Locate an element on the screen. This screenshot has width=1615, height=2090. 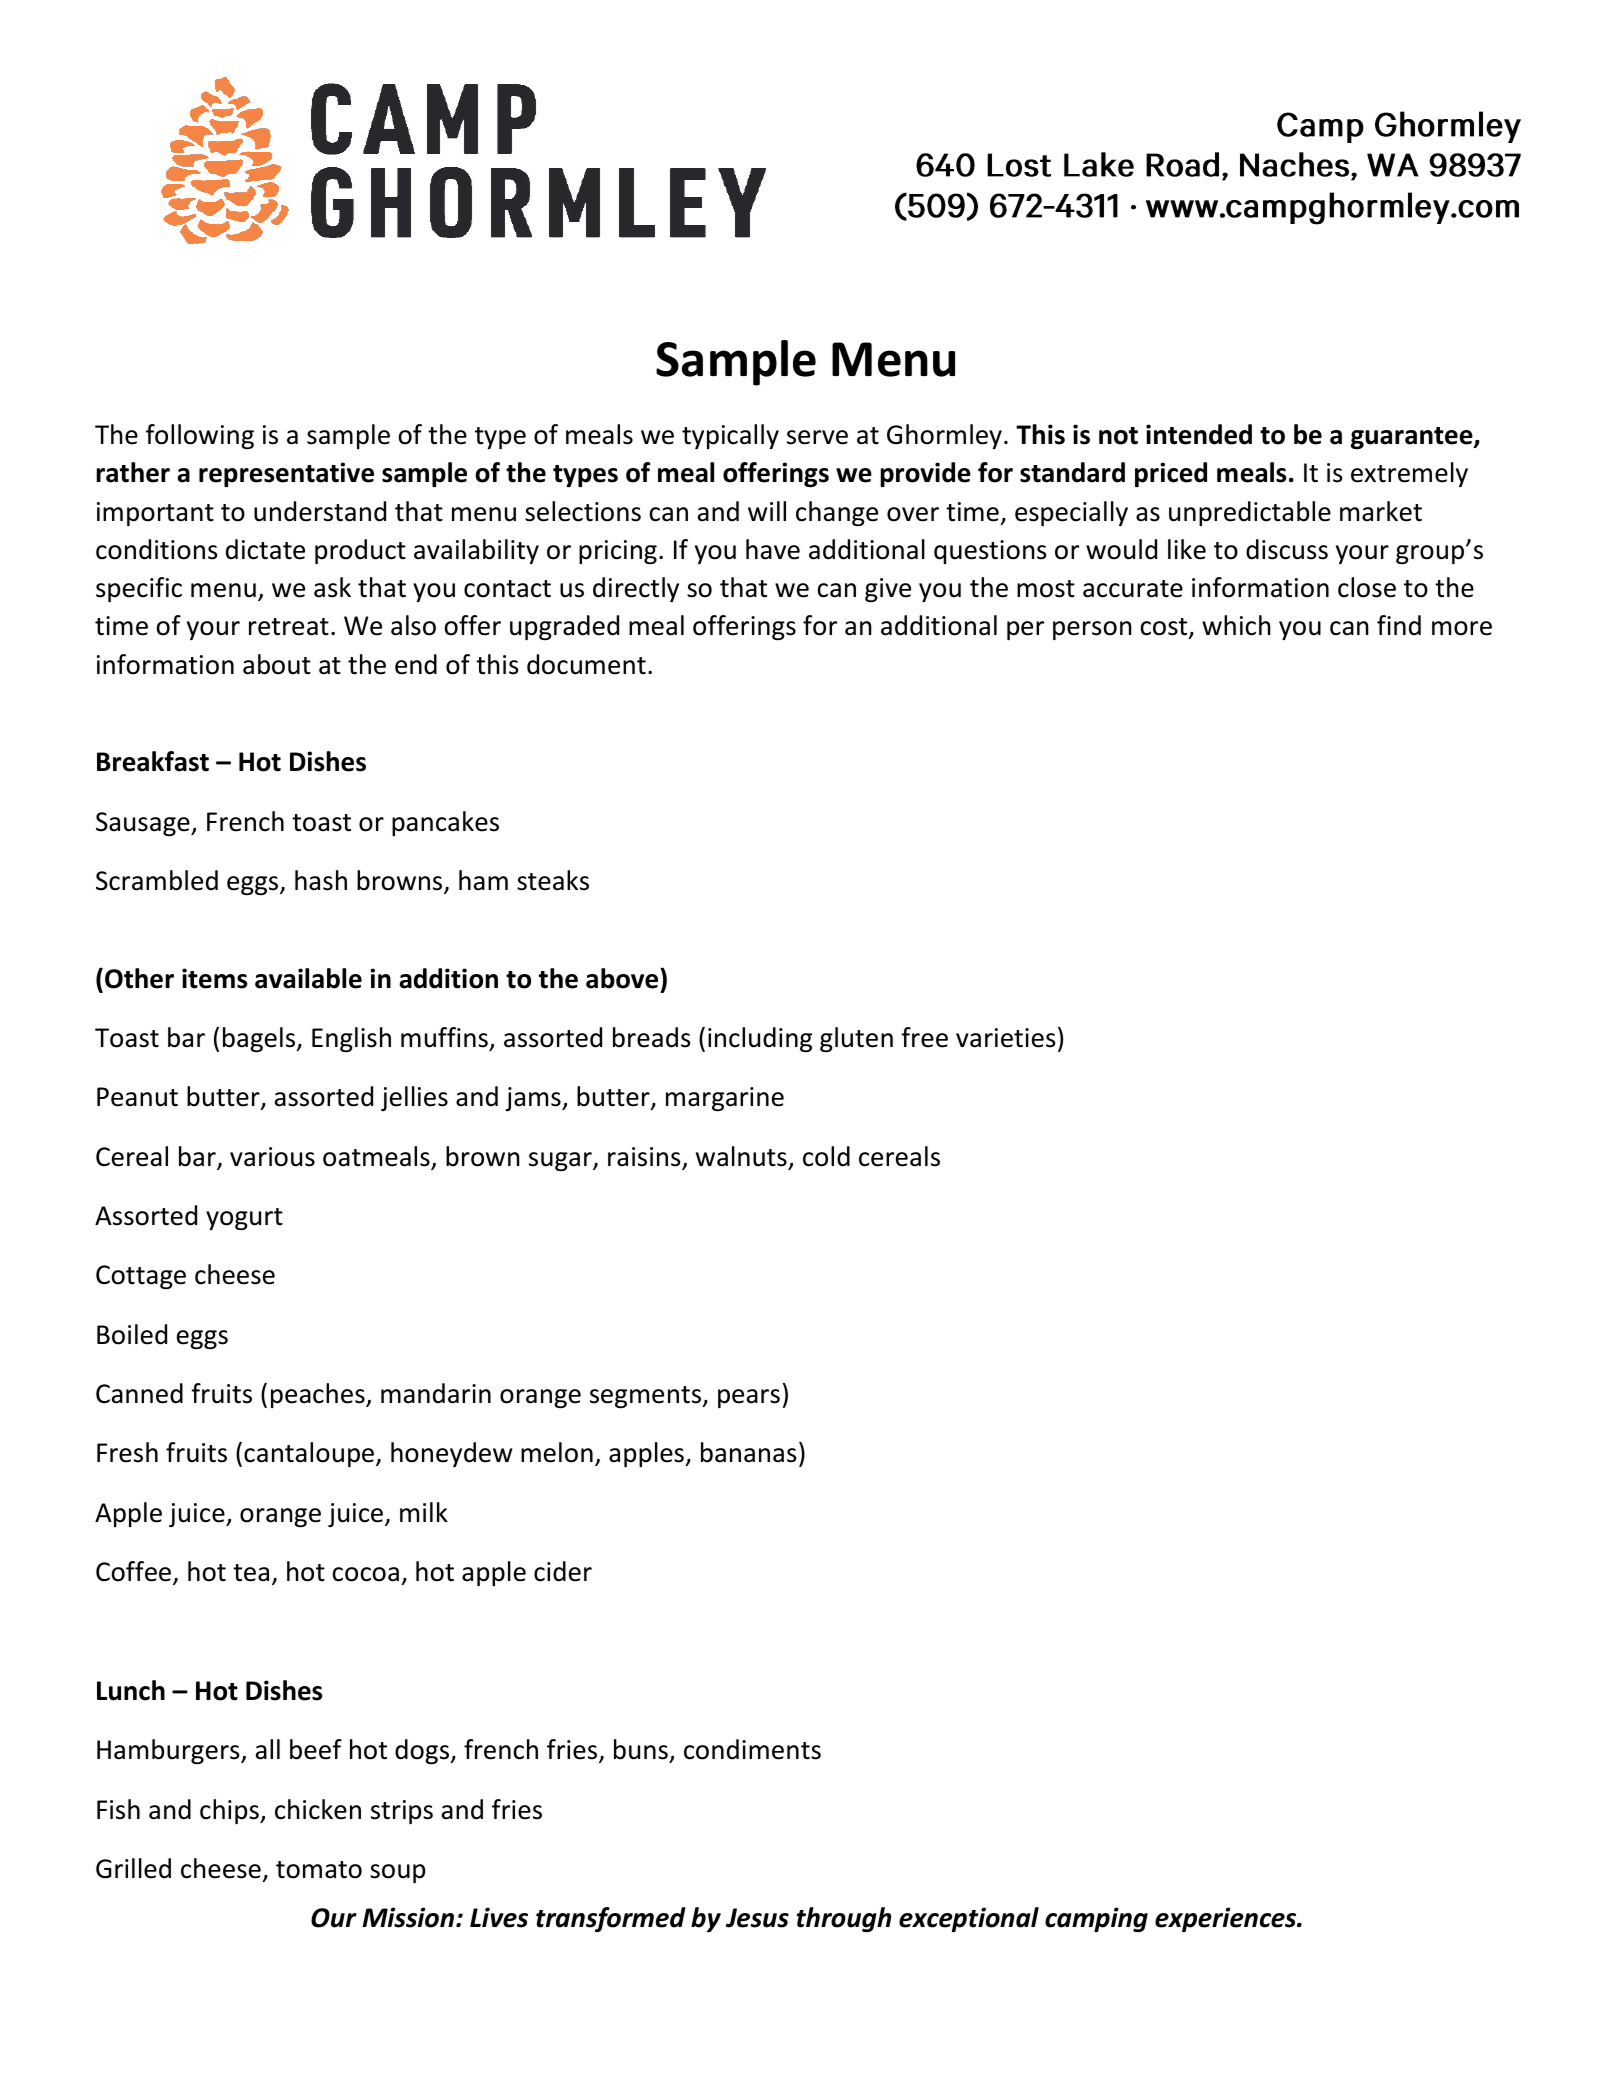
various is located at coordinates (272, 1157).
